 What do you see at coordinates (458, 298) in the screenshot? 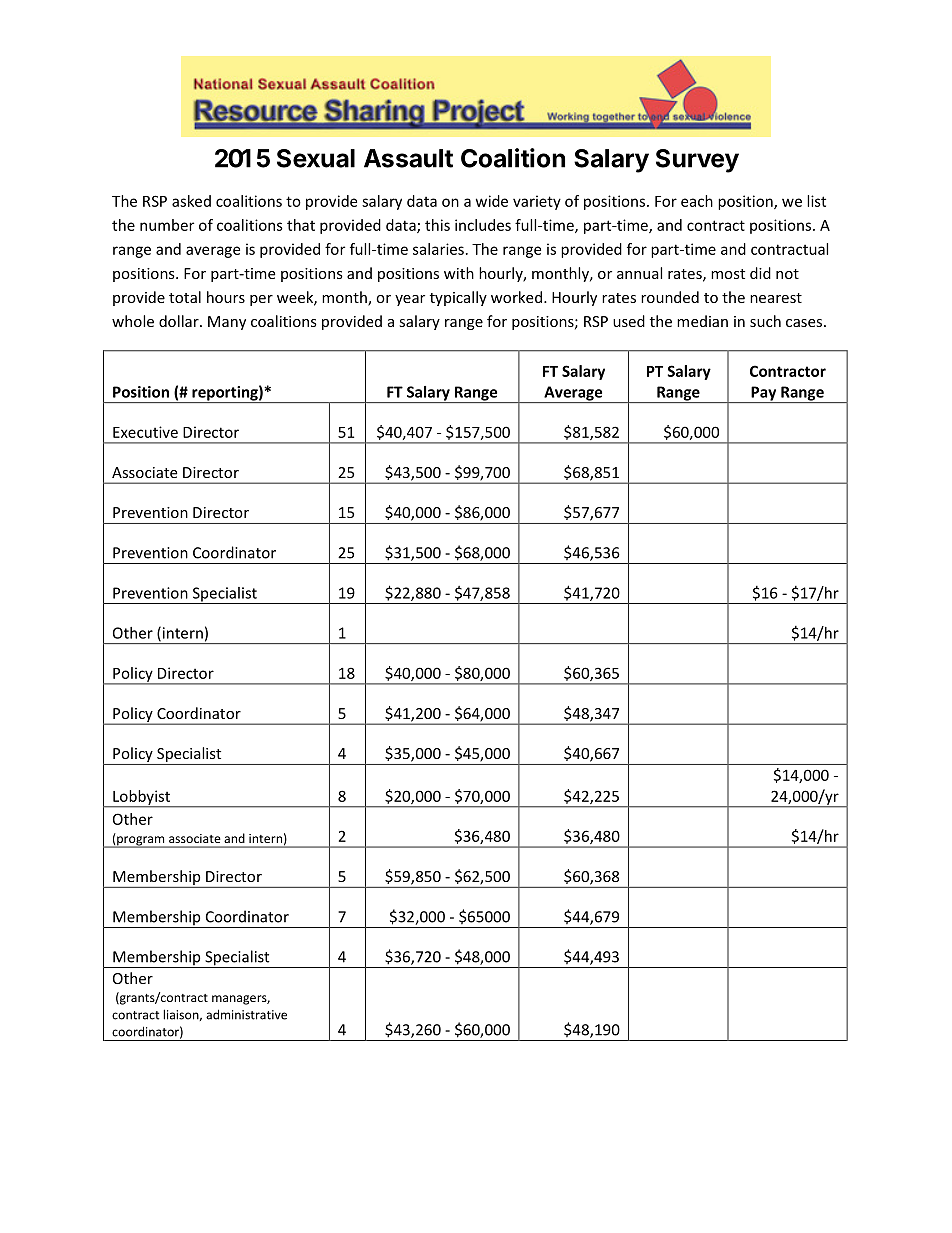
I see `typically` at bounding box center [458, 298].
